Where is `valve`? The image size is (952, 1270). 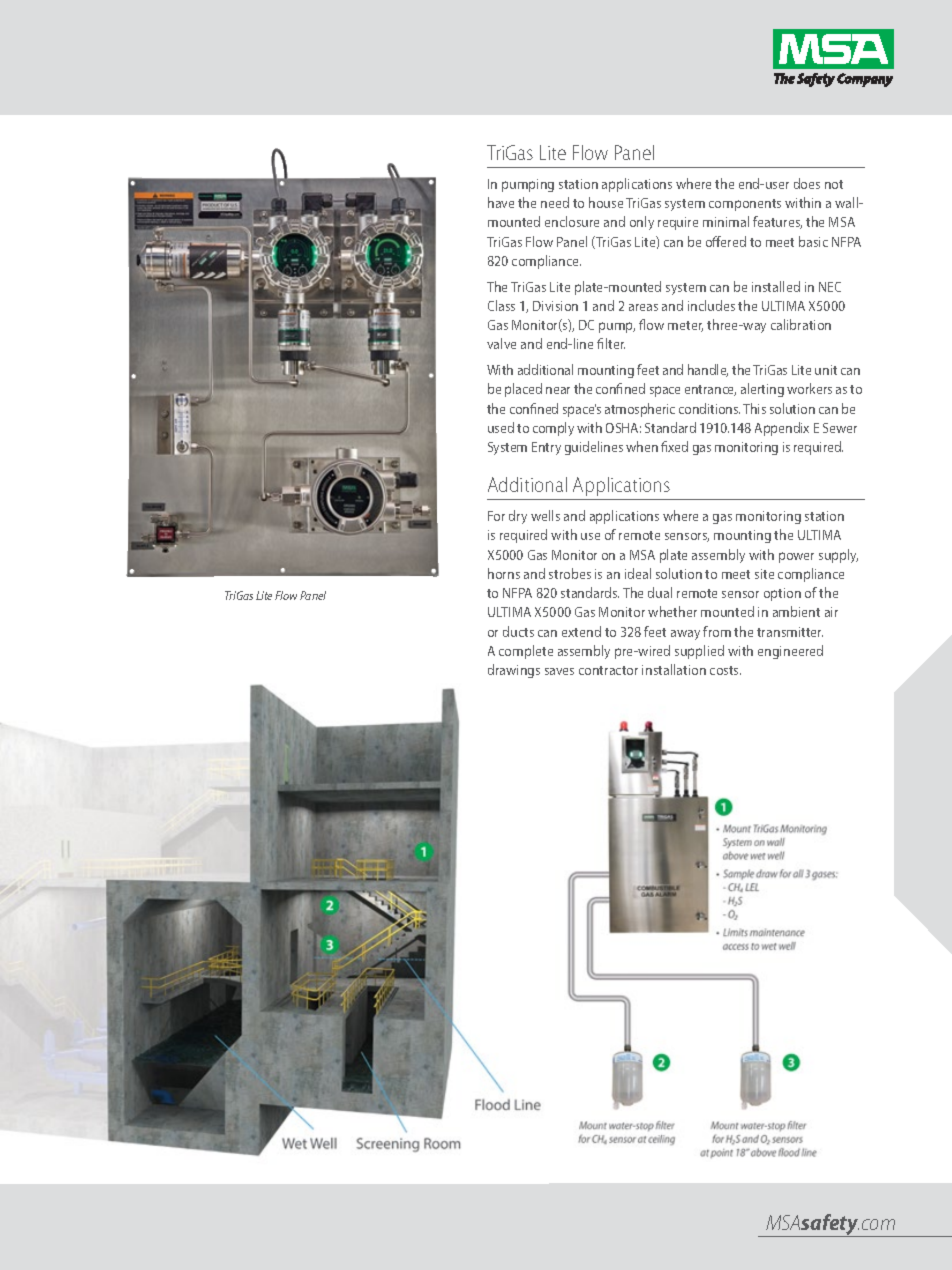 valve is located at coordinates (501, 343).
